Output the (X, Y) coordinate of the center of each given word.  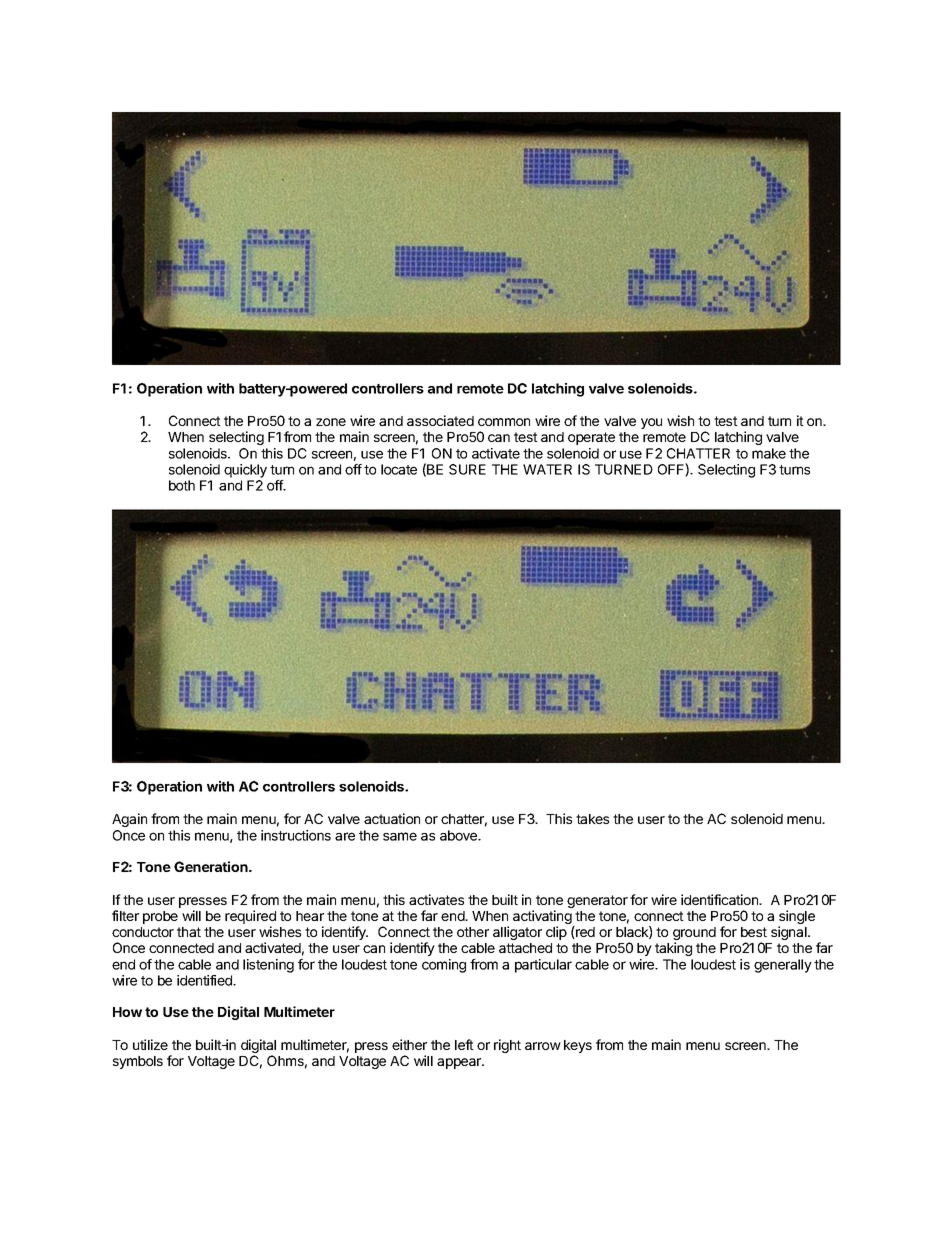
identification (720, 899)
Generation (212, 866)
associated (440, 420)
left (464, 1044)
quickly (245, 471)
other (473, 932)
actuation (392, 818)
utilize (150, 1044)
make (769, 453)
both (182, 485)
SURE (467, 469)
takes (592, 819)
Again (129, 820)
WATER (547, 469)
